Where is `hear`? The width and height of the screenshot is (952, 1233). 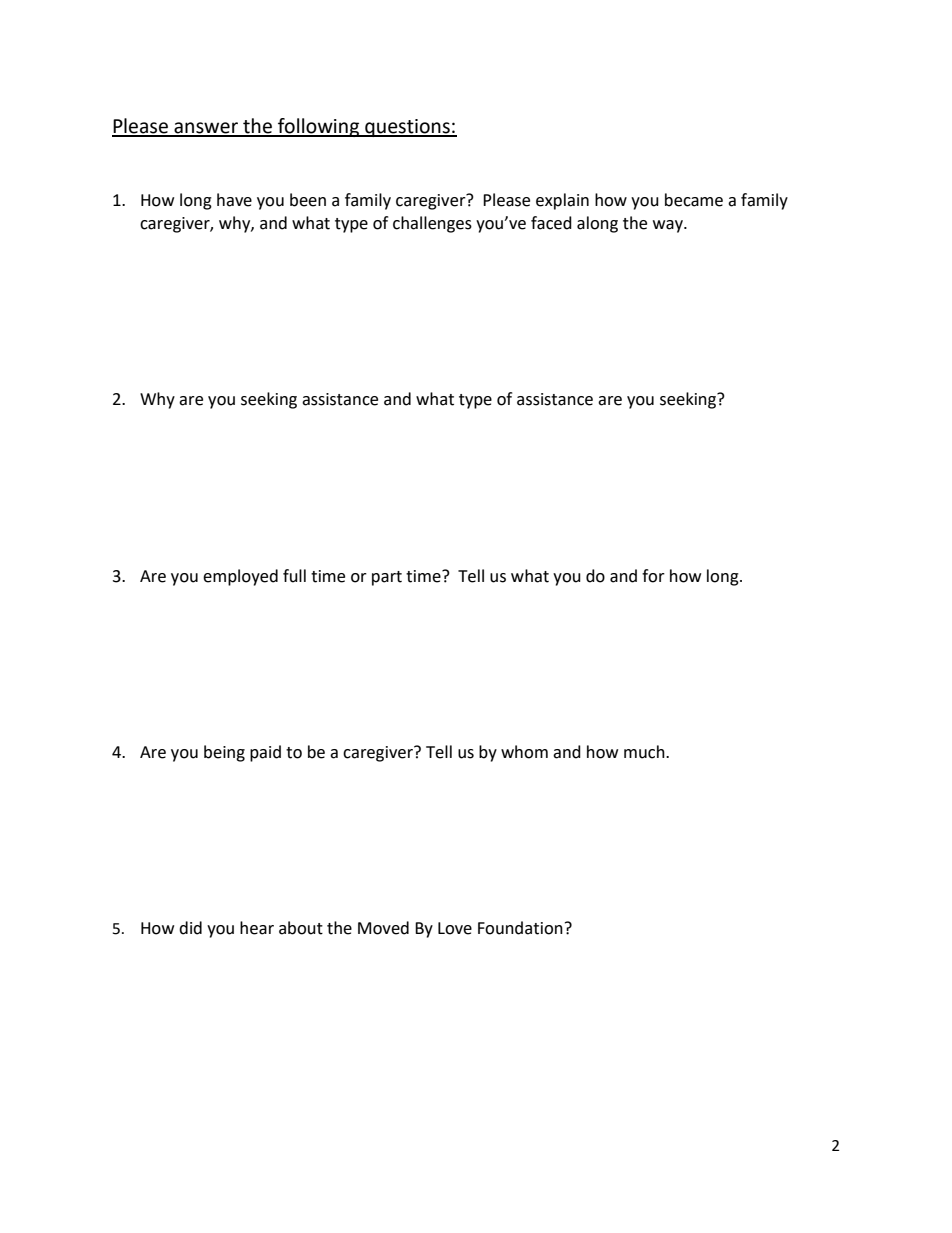
hear is located at coordinates (257, 928).
